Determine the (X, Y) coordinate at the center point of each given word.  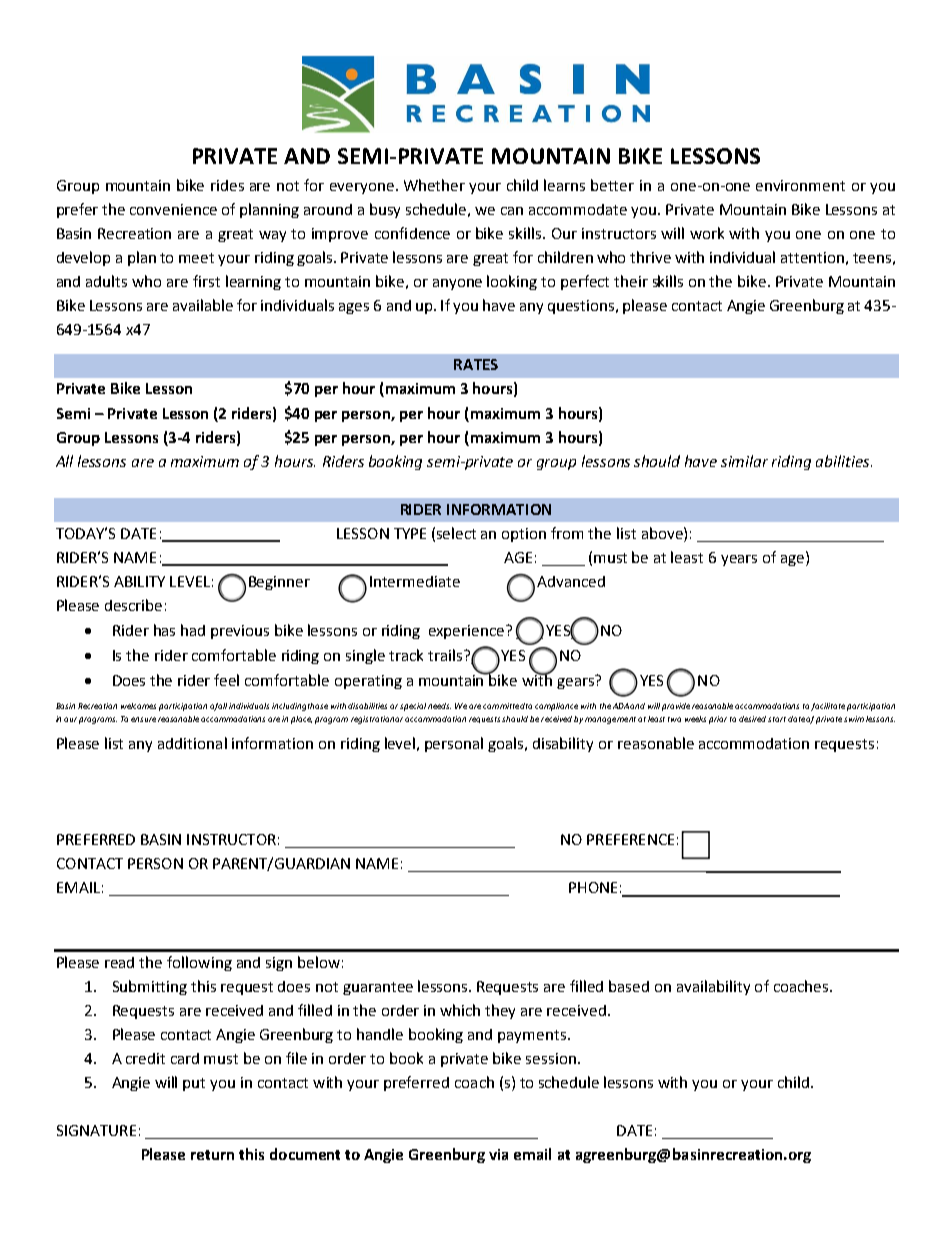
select (456, 533)
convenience (173, 209)
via (498, 1154)
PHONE (593, 887)
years (739, 560)
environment (800, 185)
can (512, 211)
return (212, 1155)
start (777, 719)
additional (192, 743)
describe (133, 605)
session (551, 1058)
